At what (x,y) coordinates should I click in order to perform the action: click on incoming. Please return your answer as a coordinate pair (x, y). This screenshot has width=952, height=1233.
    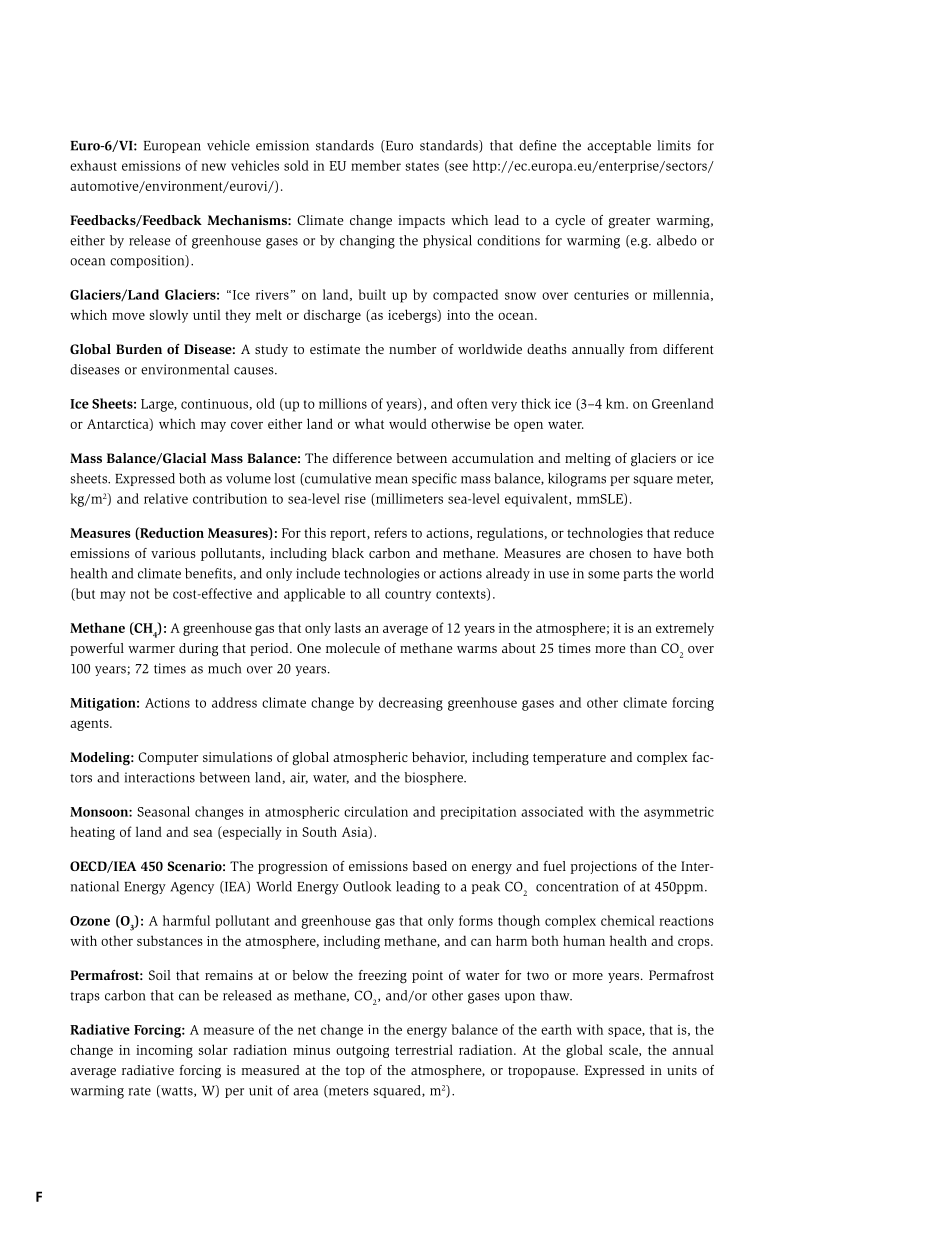
    Looking at the image, I should click on (164, 1051).
